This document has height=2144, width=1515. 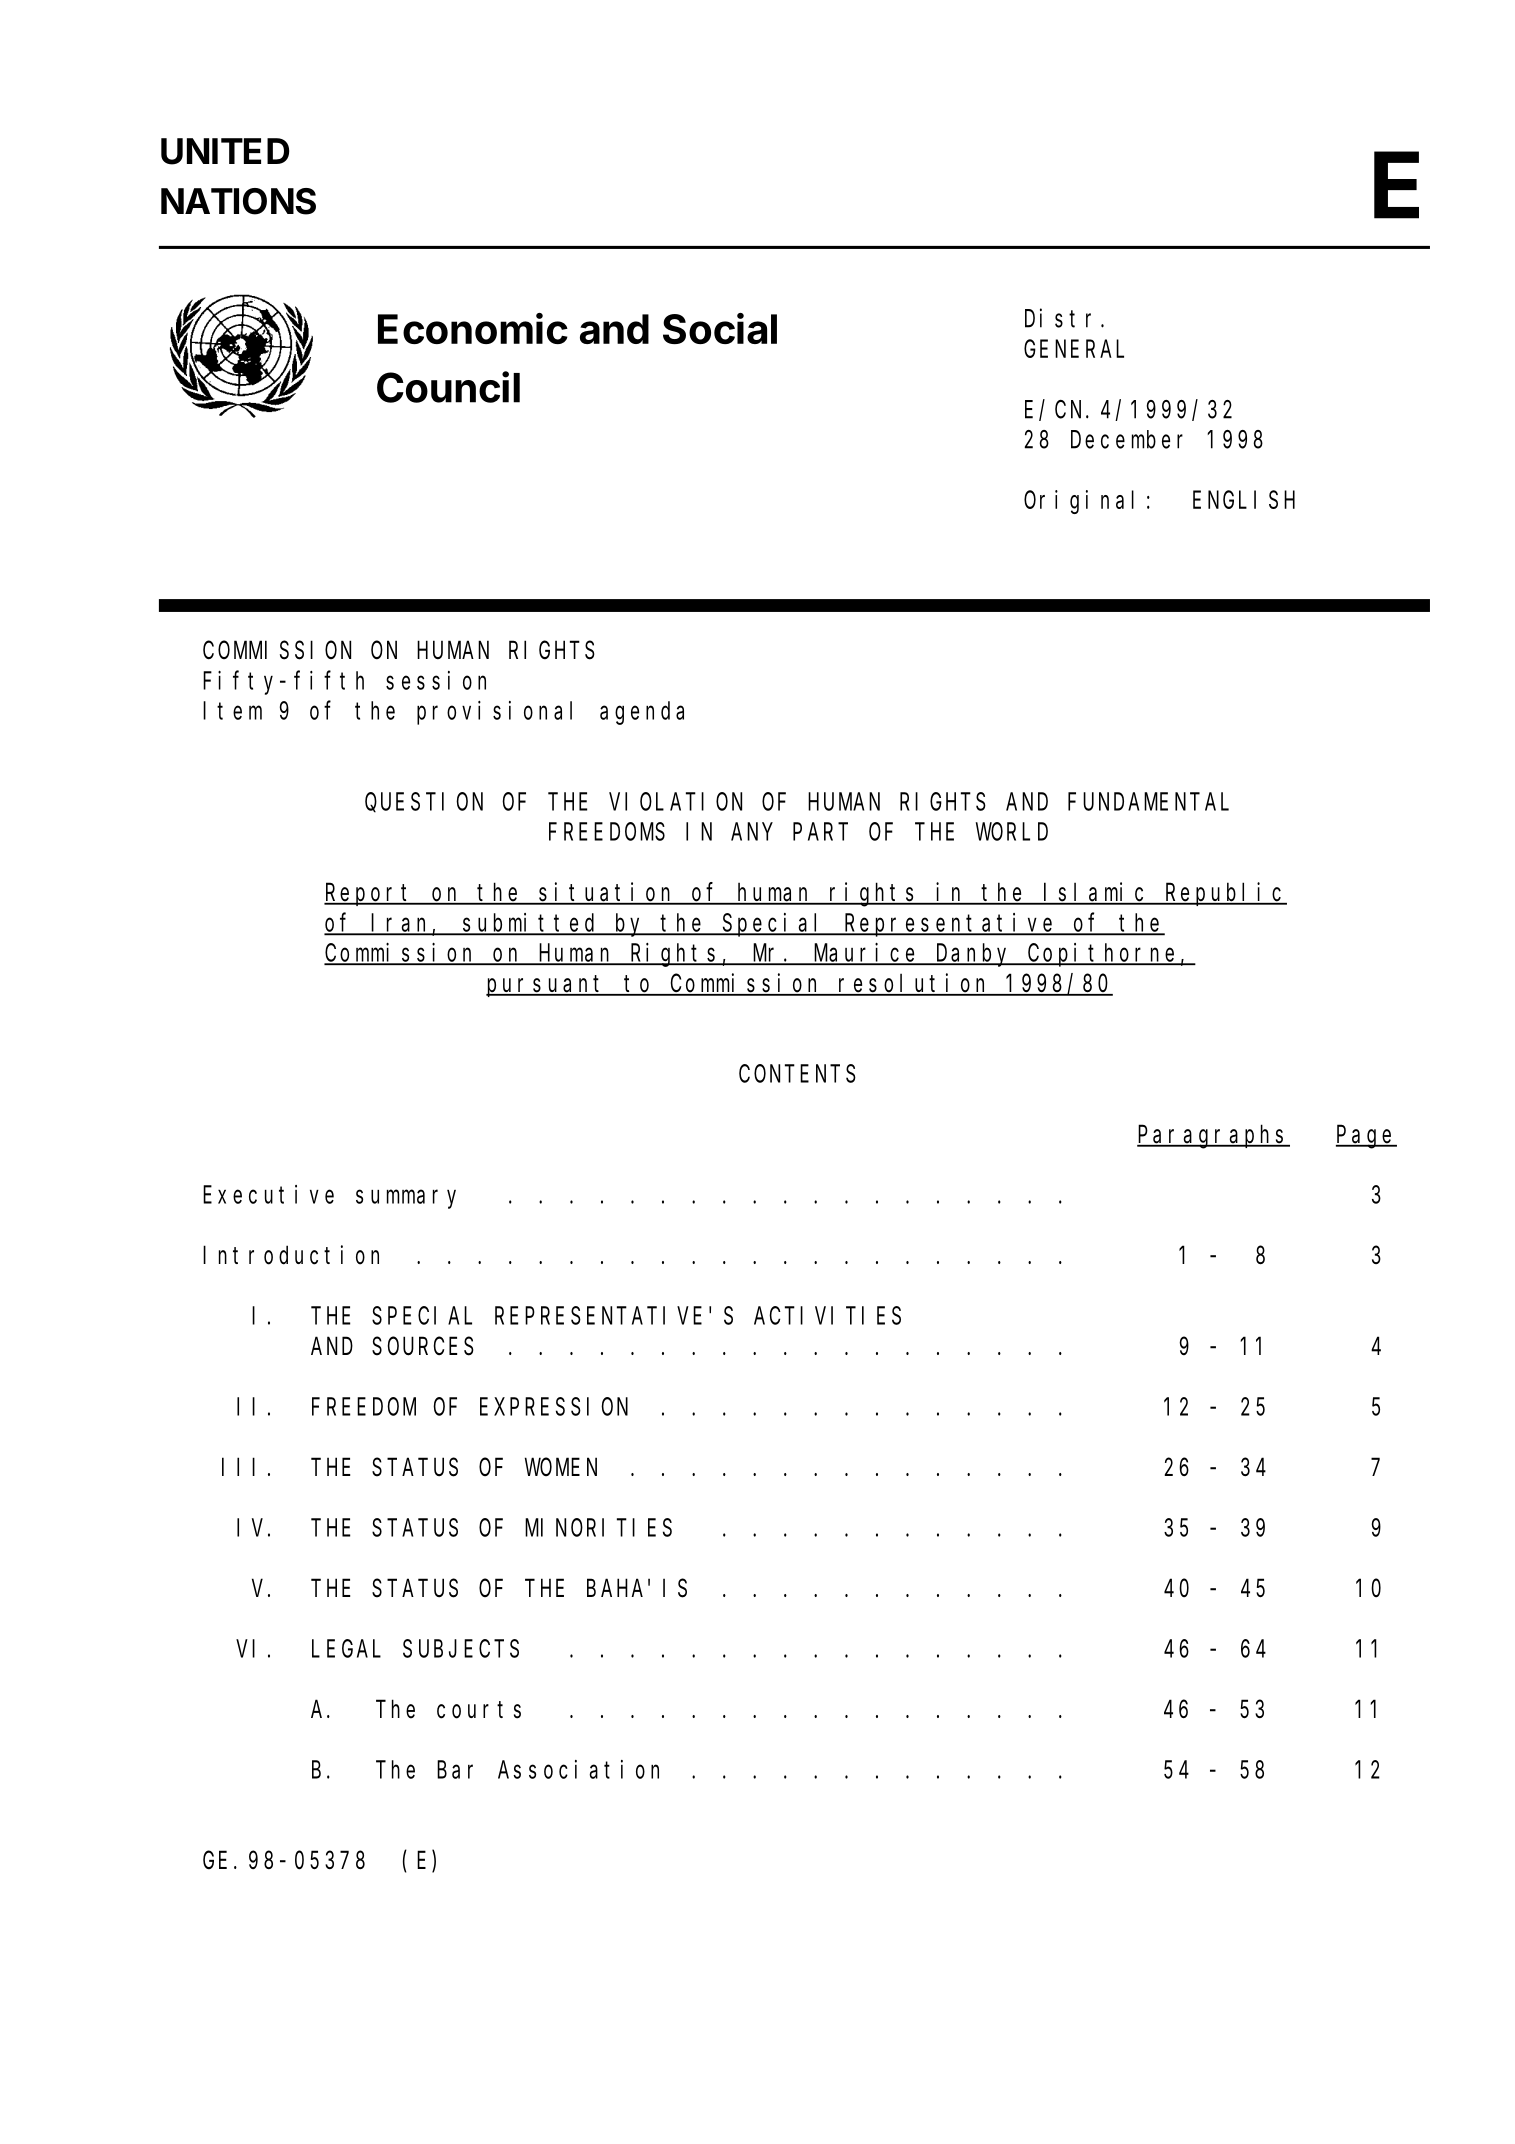 What do you see at coordinates (370, 895) in the document?
I see `Report` at bounding box center [370, 895].
